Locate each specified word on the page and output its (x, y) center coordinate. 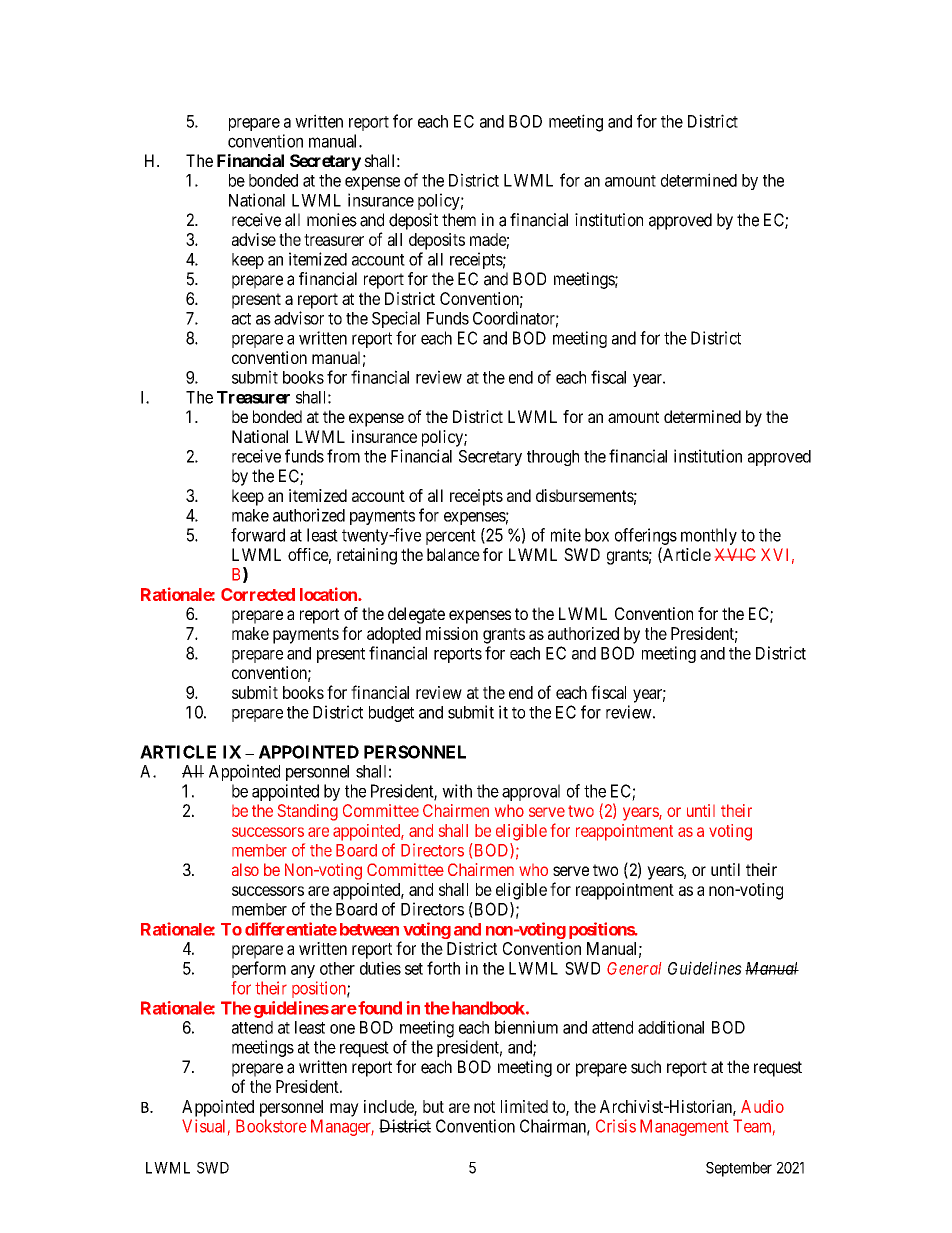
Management (684, 1127)
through (553, 458)
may (344, 1110)
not (484, 1107)
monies (332, 220)
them (459, 220)
